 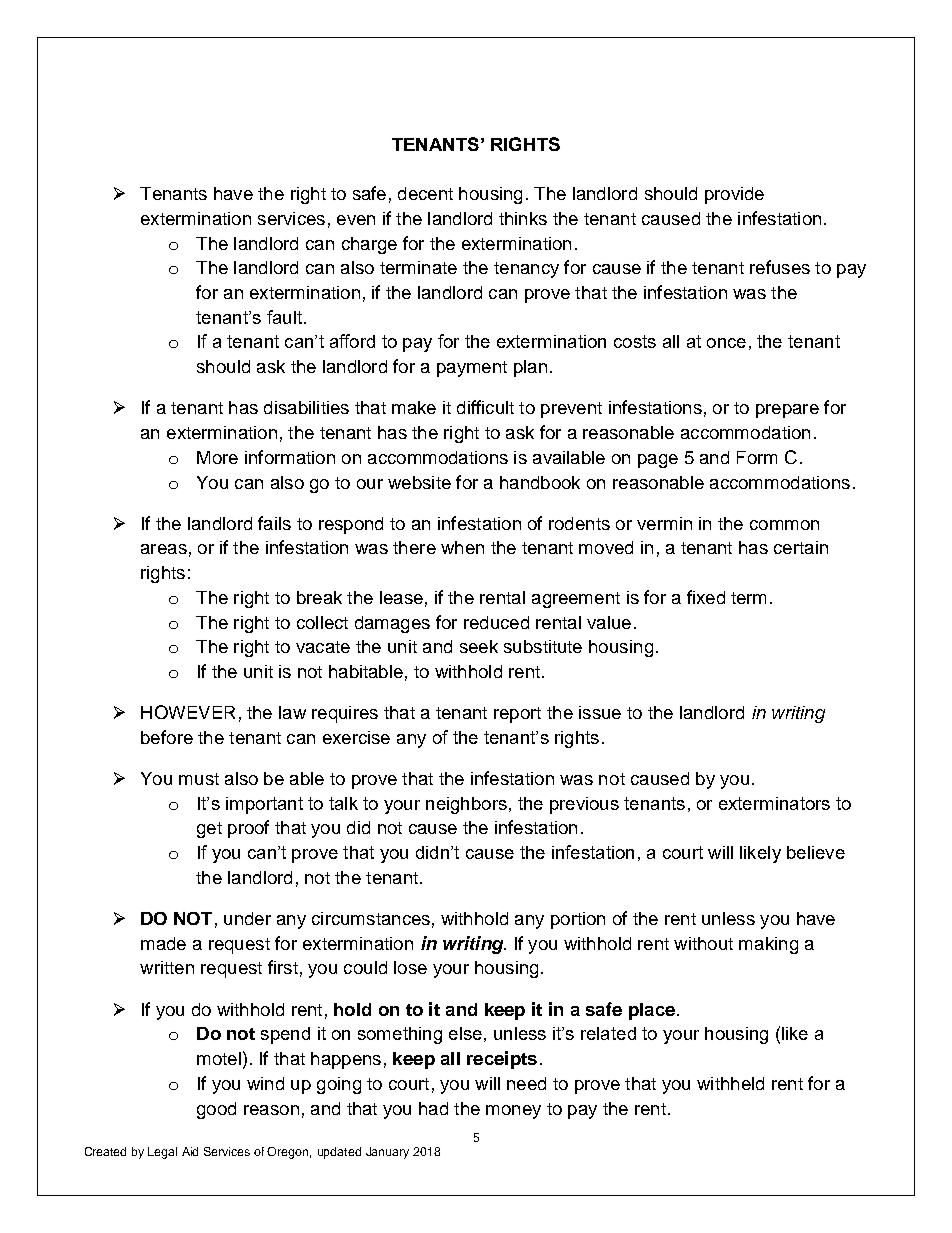 I want to click on decent, so click(x=425, y=193).
